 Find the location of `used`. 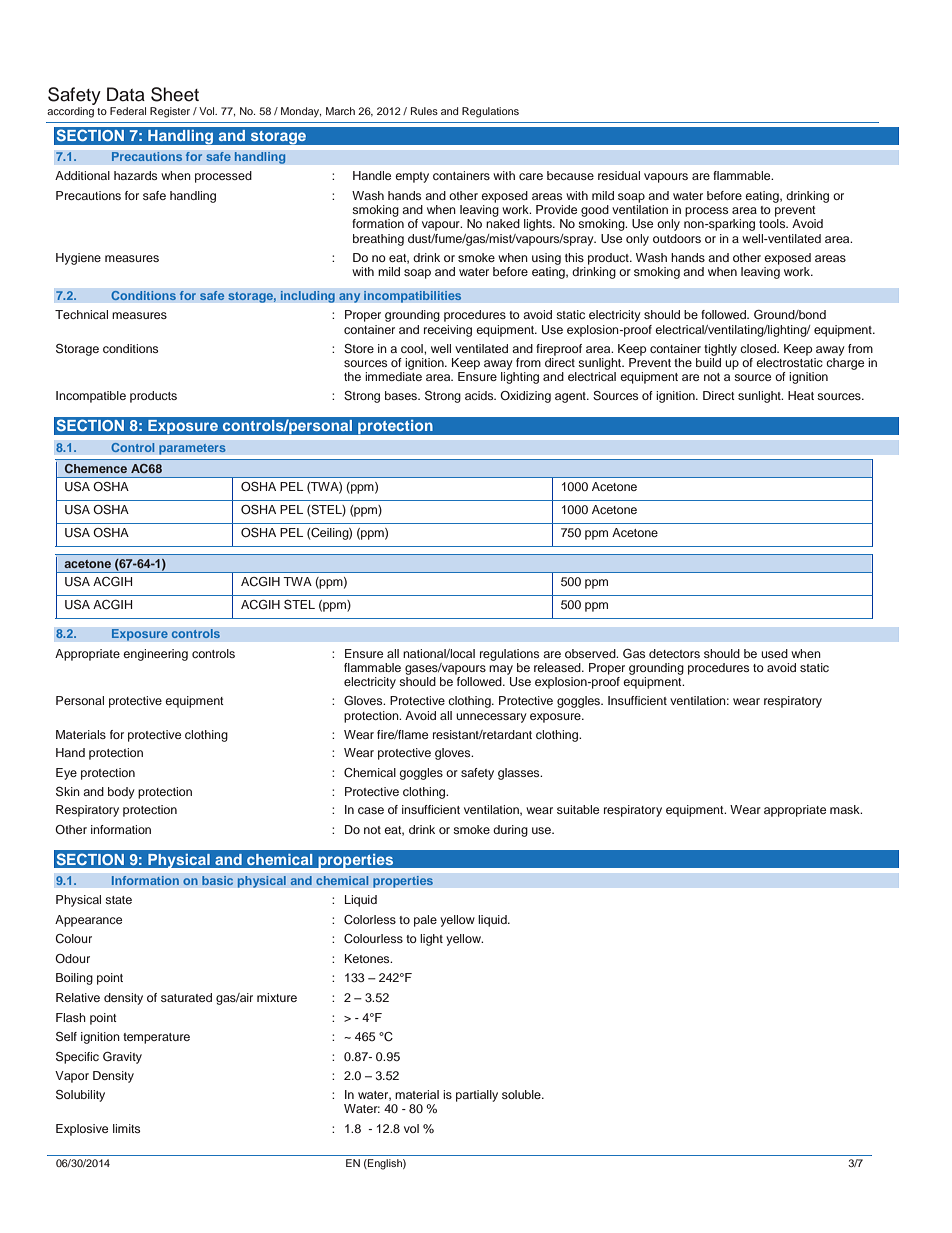

used is located at coordinates (774, 653).
